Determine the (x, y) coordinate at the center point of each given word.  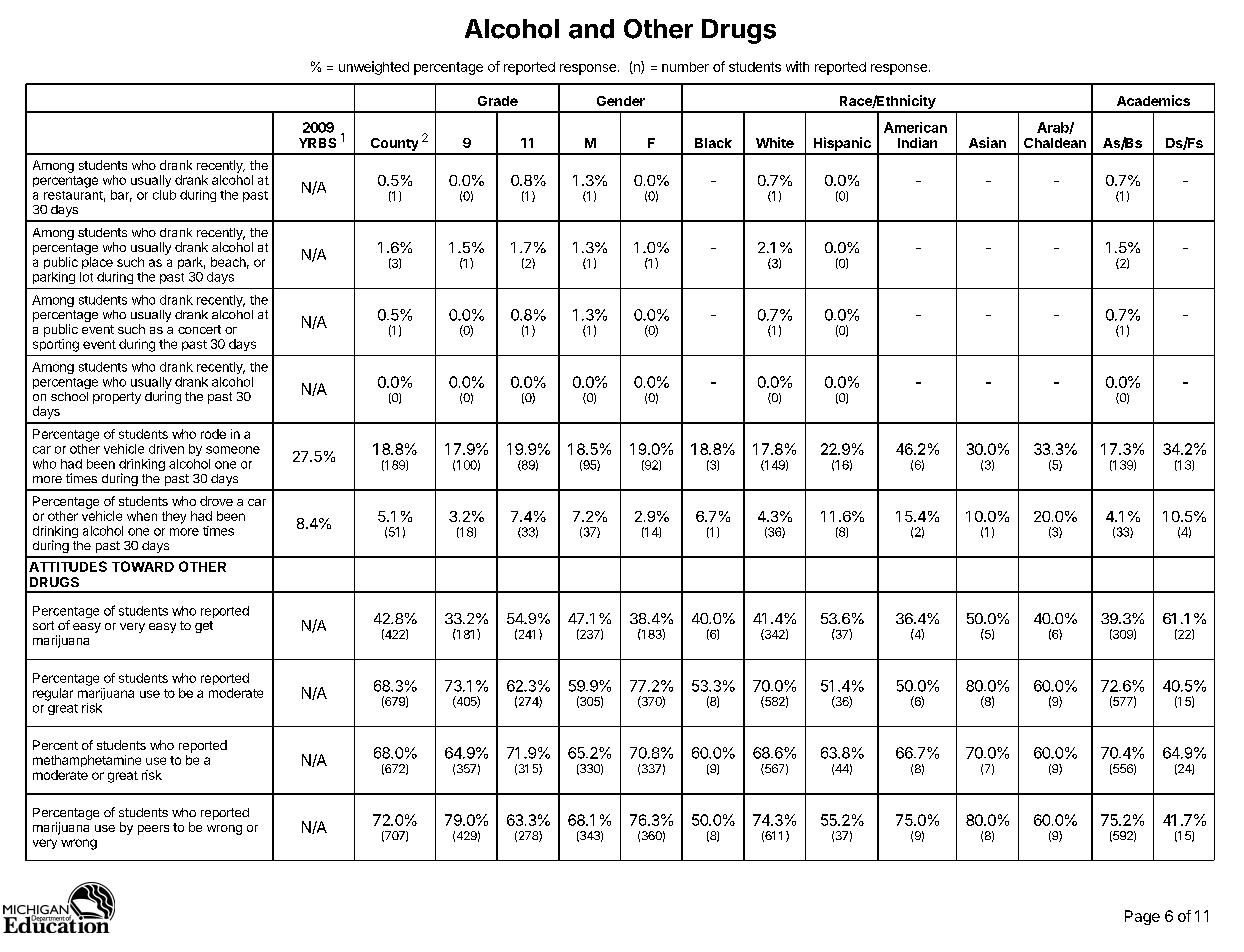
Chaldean (1055, 143)
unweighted (374, 68)
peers (153, 830)
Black (713, 143)
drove (216, 501)
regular (53, 694)
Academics (1153, 100)
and (591, 29)
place (97, 263)
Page (1142, 917)
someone (233, 450)
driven (166, 449)
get (204, 627)
